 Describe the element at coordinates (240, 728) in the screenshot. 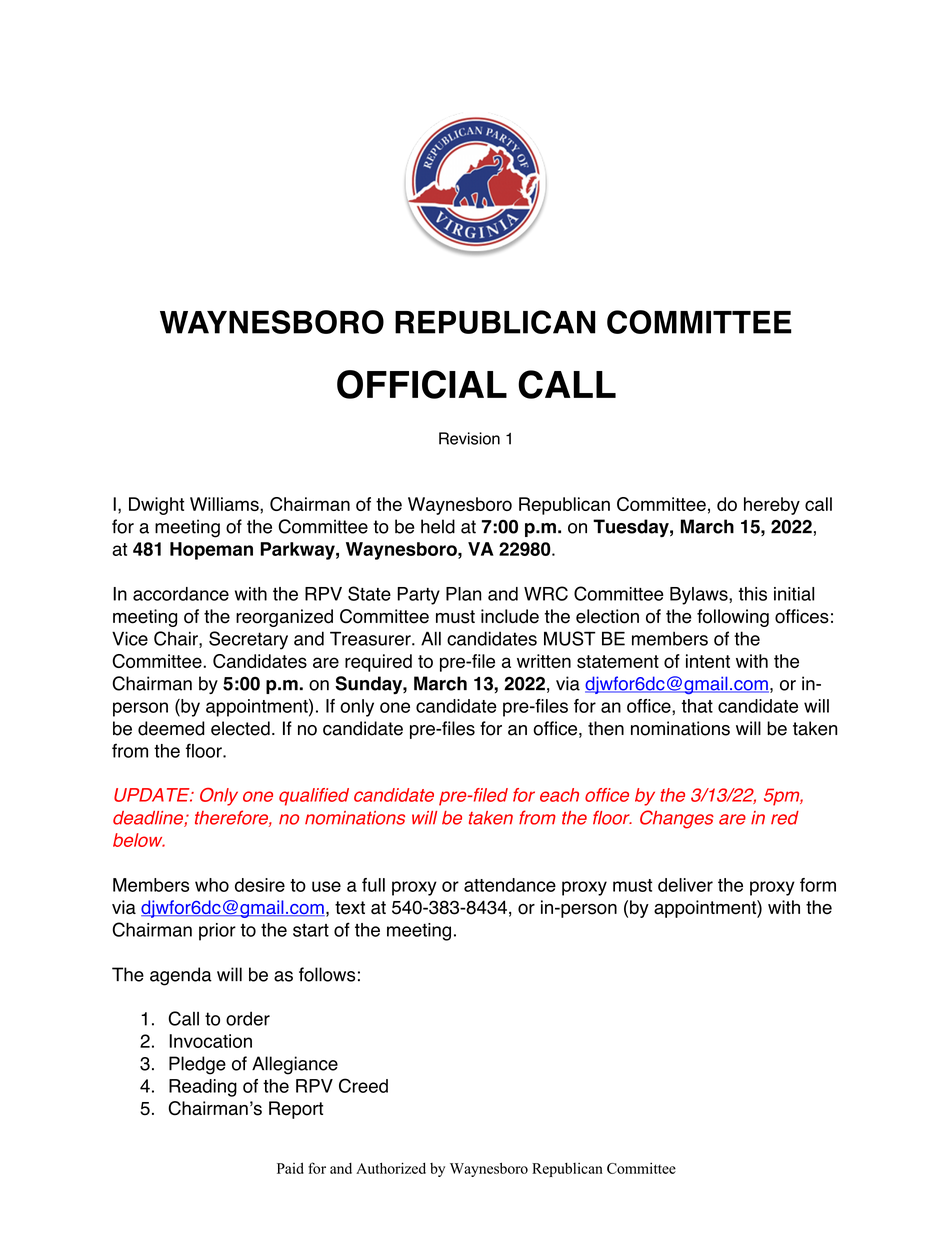

I see `elected` at that location.
